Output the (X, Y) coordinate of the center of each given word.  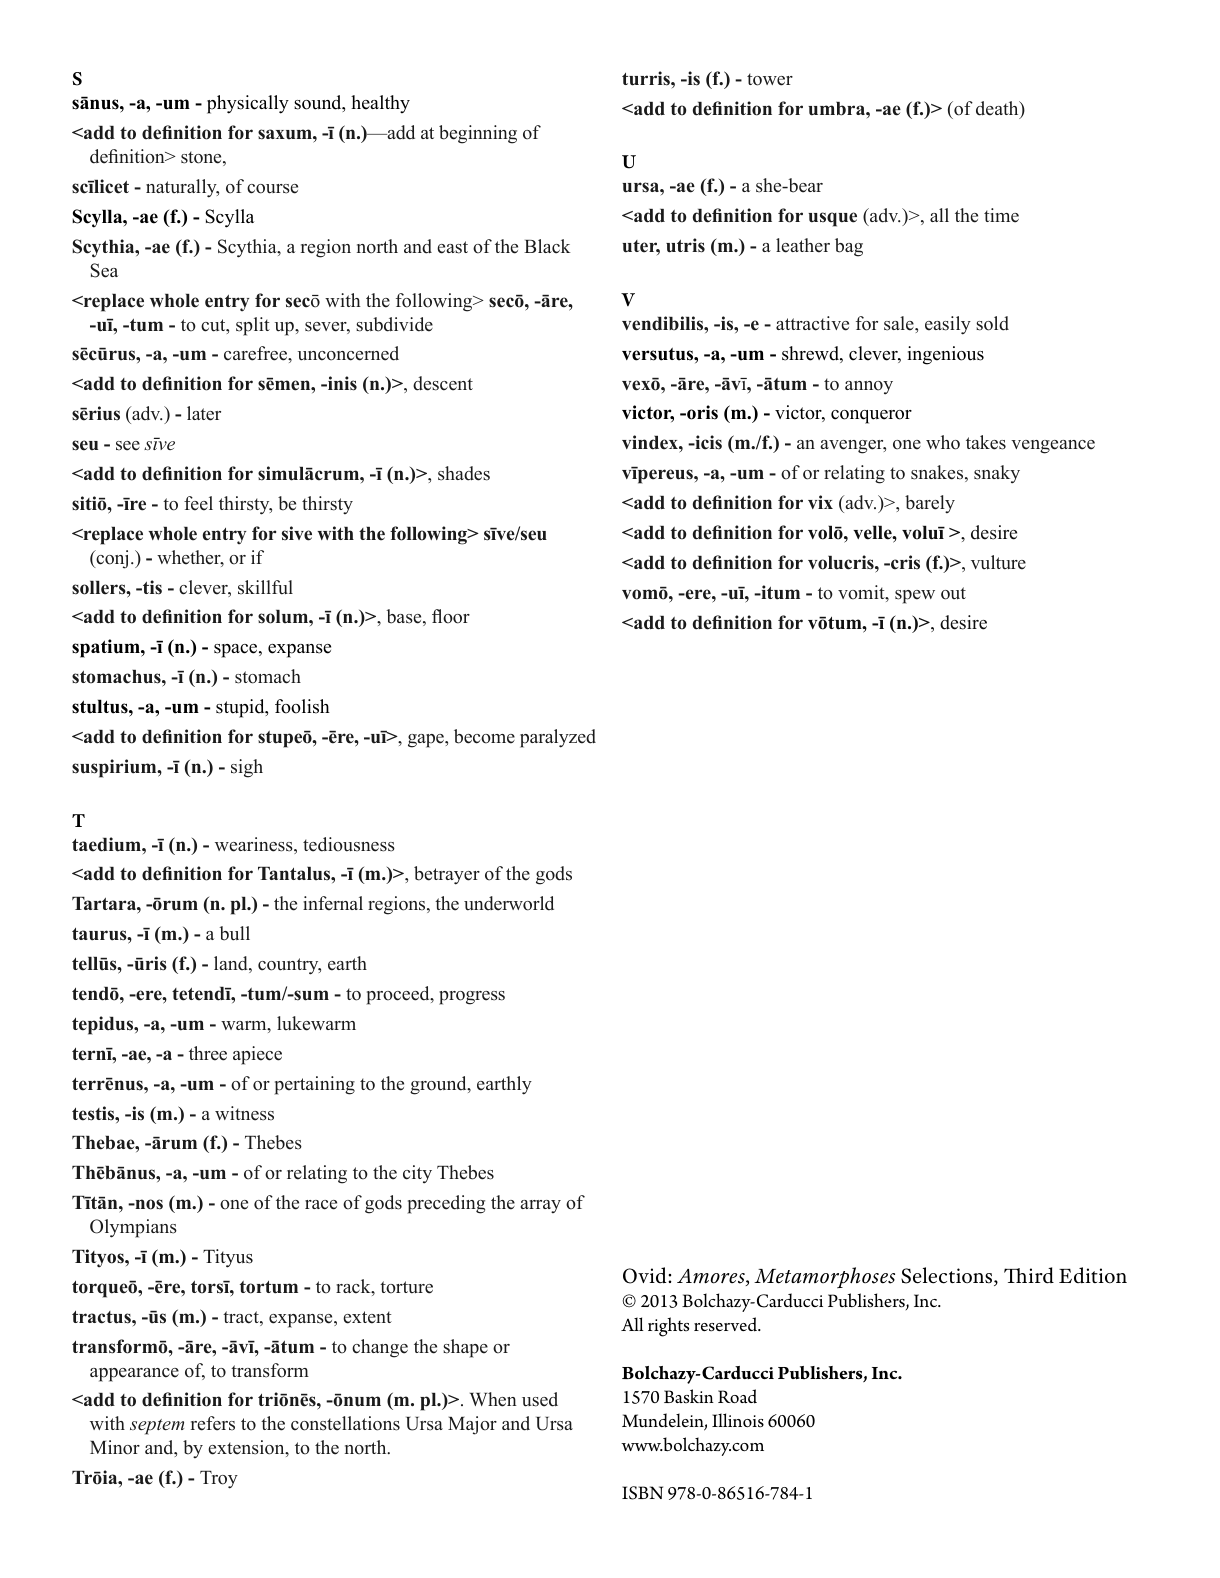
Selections (948, 1276)
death (998, 109)
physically (248, 104)
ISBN (642, 1493)
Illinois (738, 1420)
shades (464, 473)
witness (244, 1113)
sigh (247, 768)
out (953, 593)
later (204, 413)
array (540, 1206)
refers (213, 1423)
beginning (478, 134)
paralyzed (558, 738)
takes (986, 442)
